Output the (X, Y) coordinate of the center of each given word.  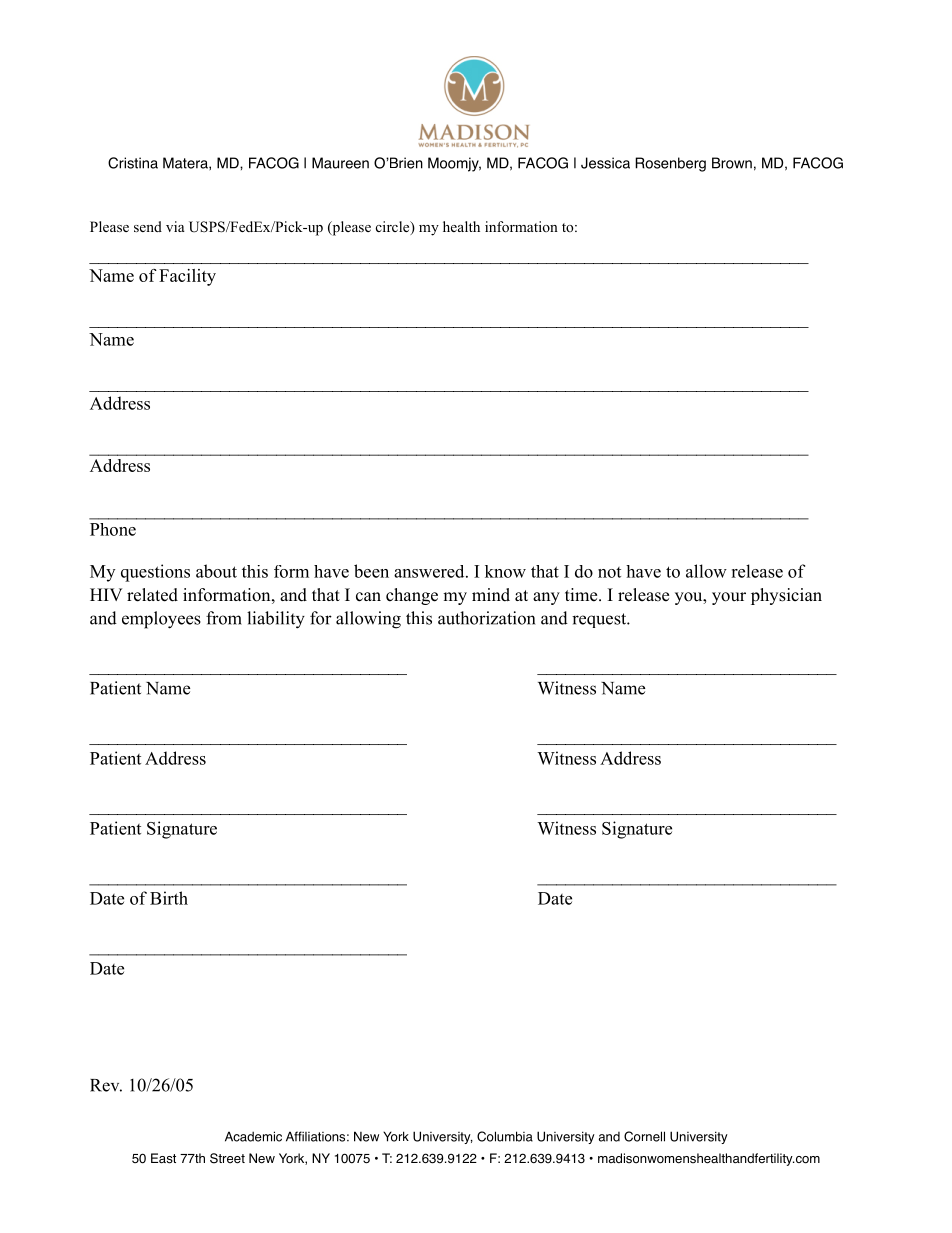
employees (161, 620)
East (163, 1158)
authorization (486, 618)
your (729, 598)
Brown (732, 163)
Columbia (505, 1136)
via (175, 226)
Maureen (340, 163)
